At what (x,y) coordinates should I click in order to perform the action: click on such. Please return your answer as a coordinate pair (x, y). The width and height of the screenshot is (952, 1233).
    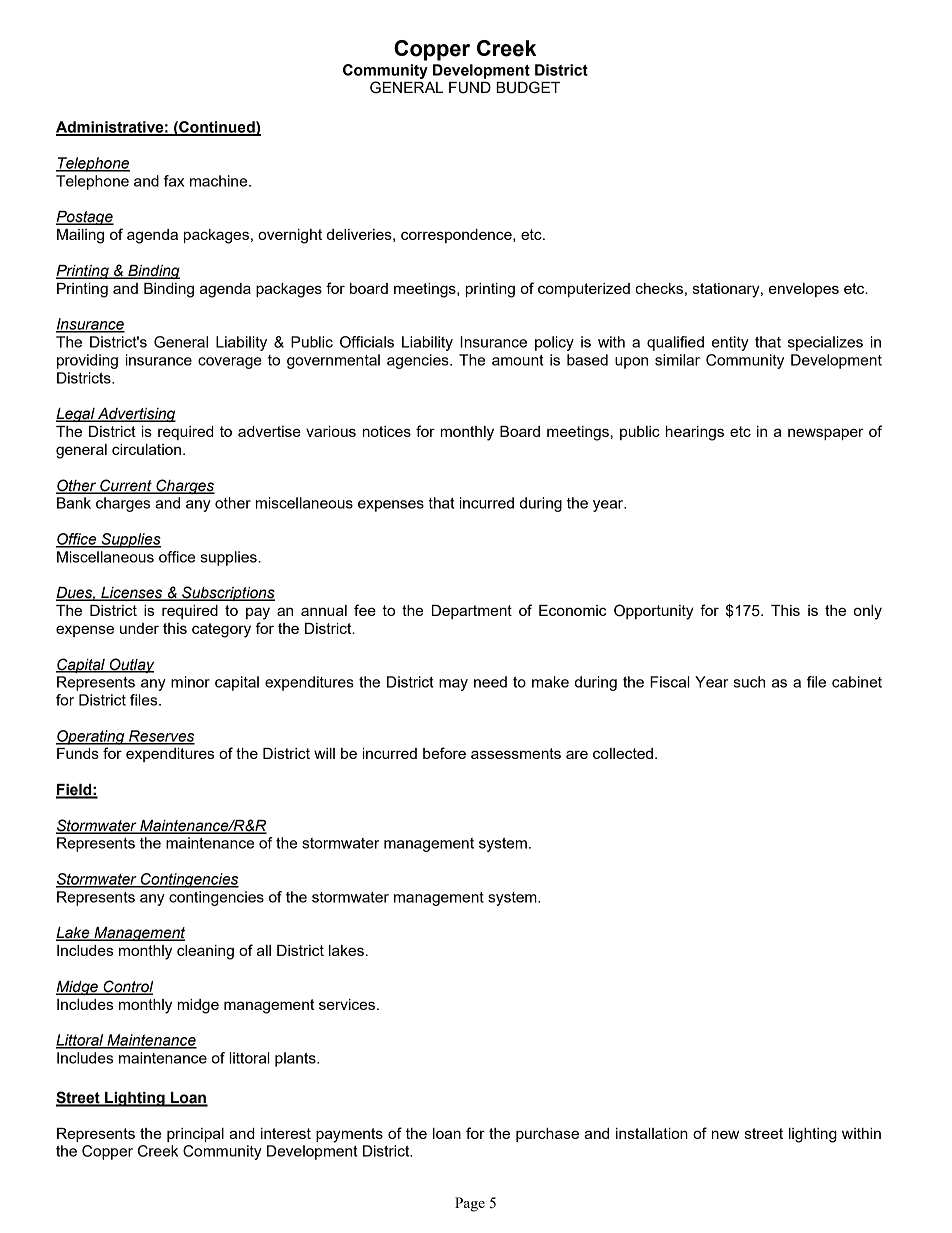
    Looking at the image, I should click on (749, 682).
